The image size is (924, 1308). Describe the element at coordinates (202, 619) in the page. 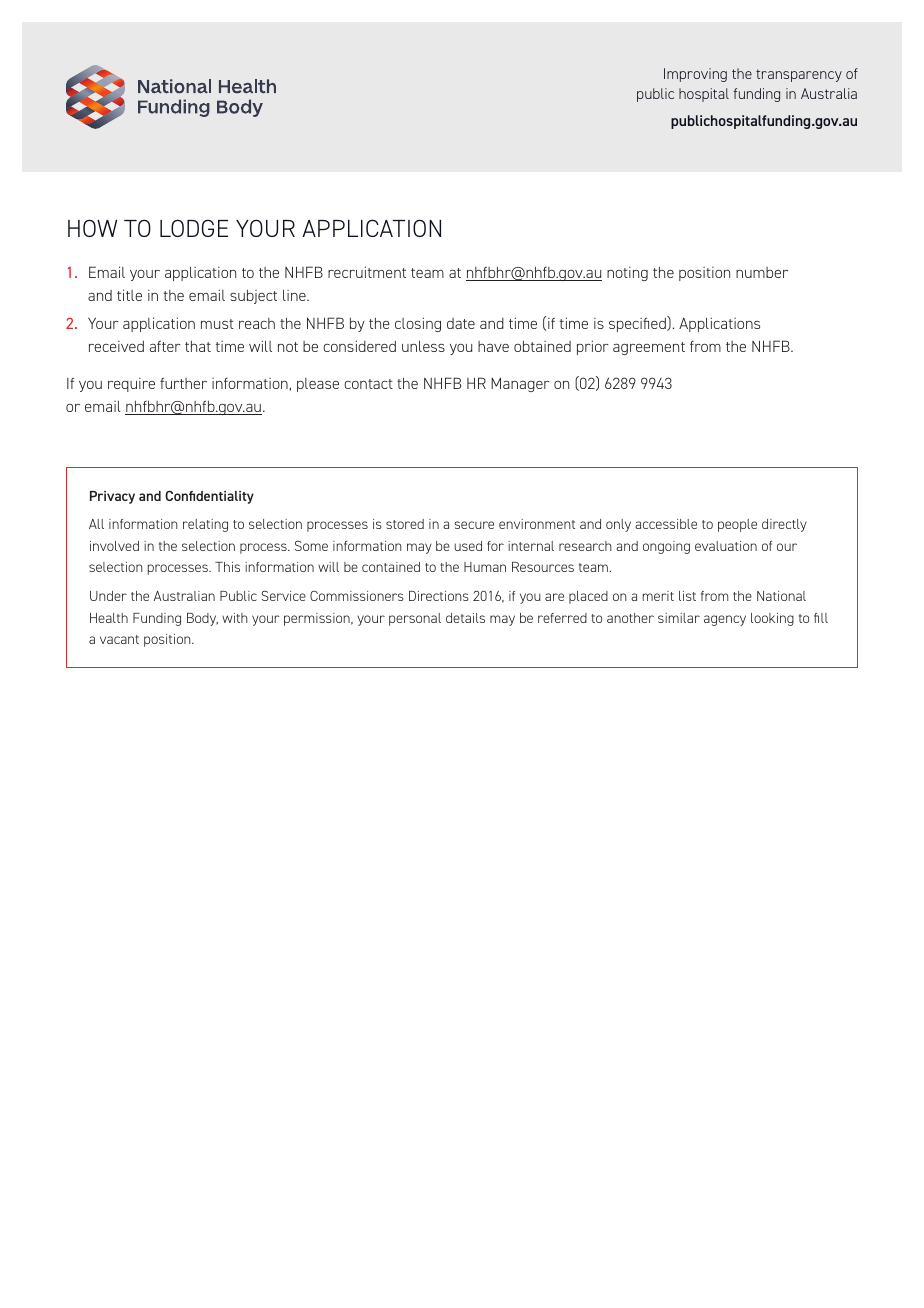

I see `Body` at that location.
